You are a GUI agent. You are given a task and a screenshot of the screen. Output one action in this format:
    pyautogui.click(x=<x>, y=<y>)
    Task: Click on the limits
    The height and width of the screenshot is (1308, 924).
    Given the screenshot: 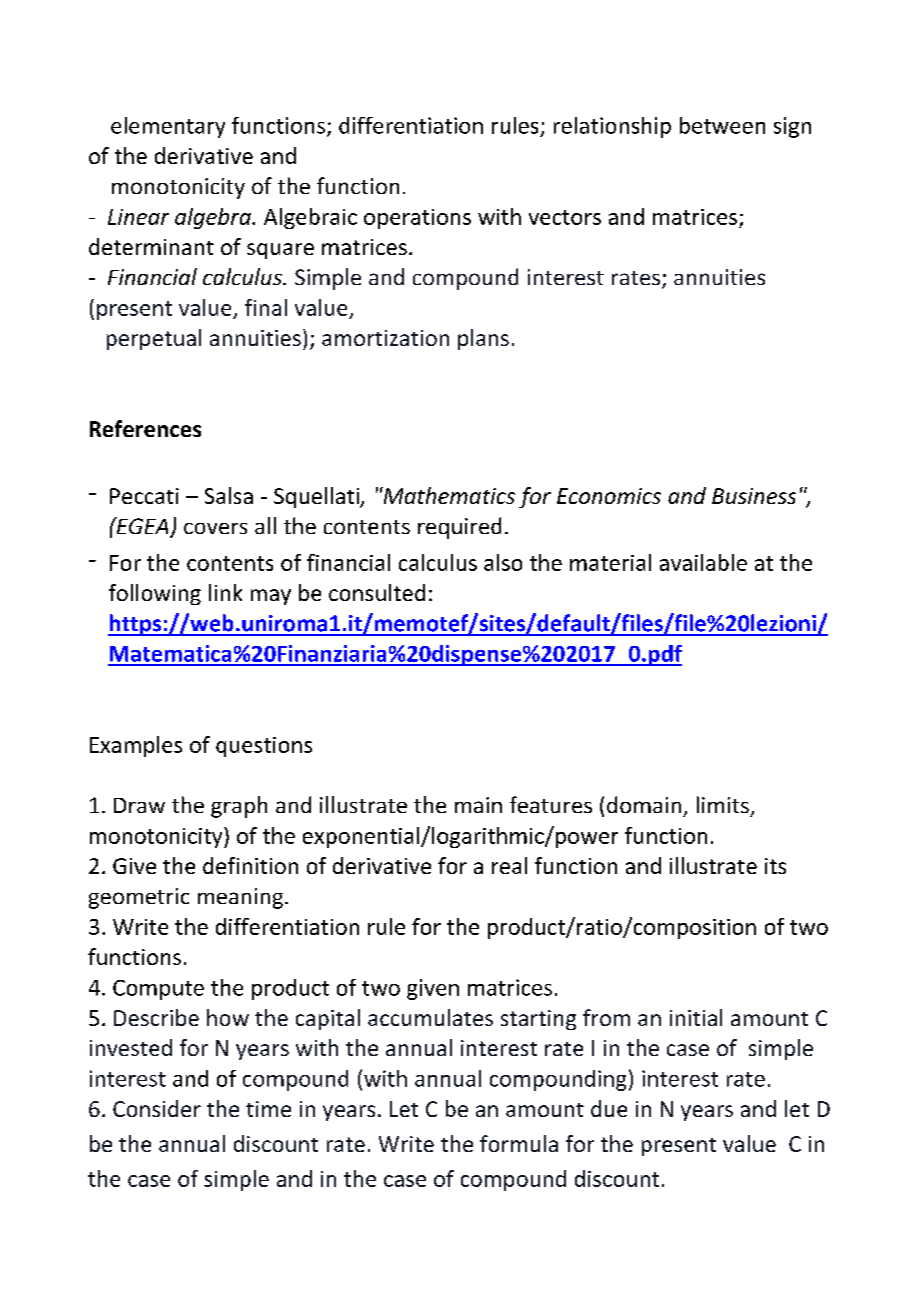 What is the action you would take?
    pyautogui.click(x=723, y=804)
